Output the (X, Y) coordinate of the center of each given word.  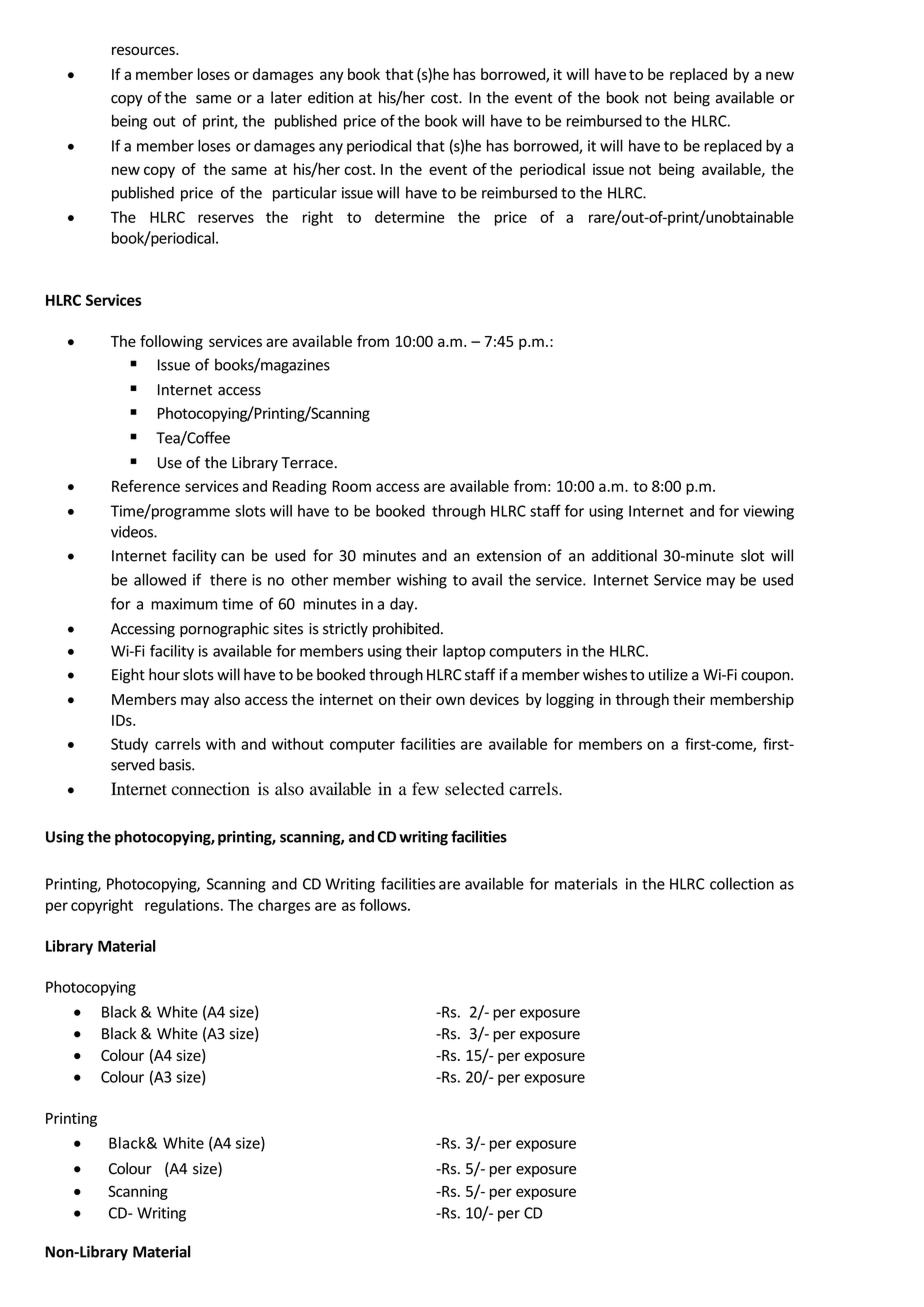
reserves (226, 218)
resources (144, 50)
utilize (668, 674)
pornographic (224, 630)
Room (351, 486)
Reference (146, 486)
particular (305, 194)
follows (384, 905)
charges (284, 906)
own (450, 700)
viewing (768, 512)
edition (330, 97)
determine (409, 217)
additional (624, 555)
